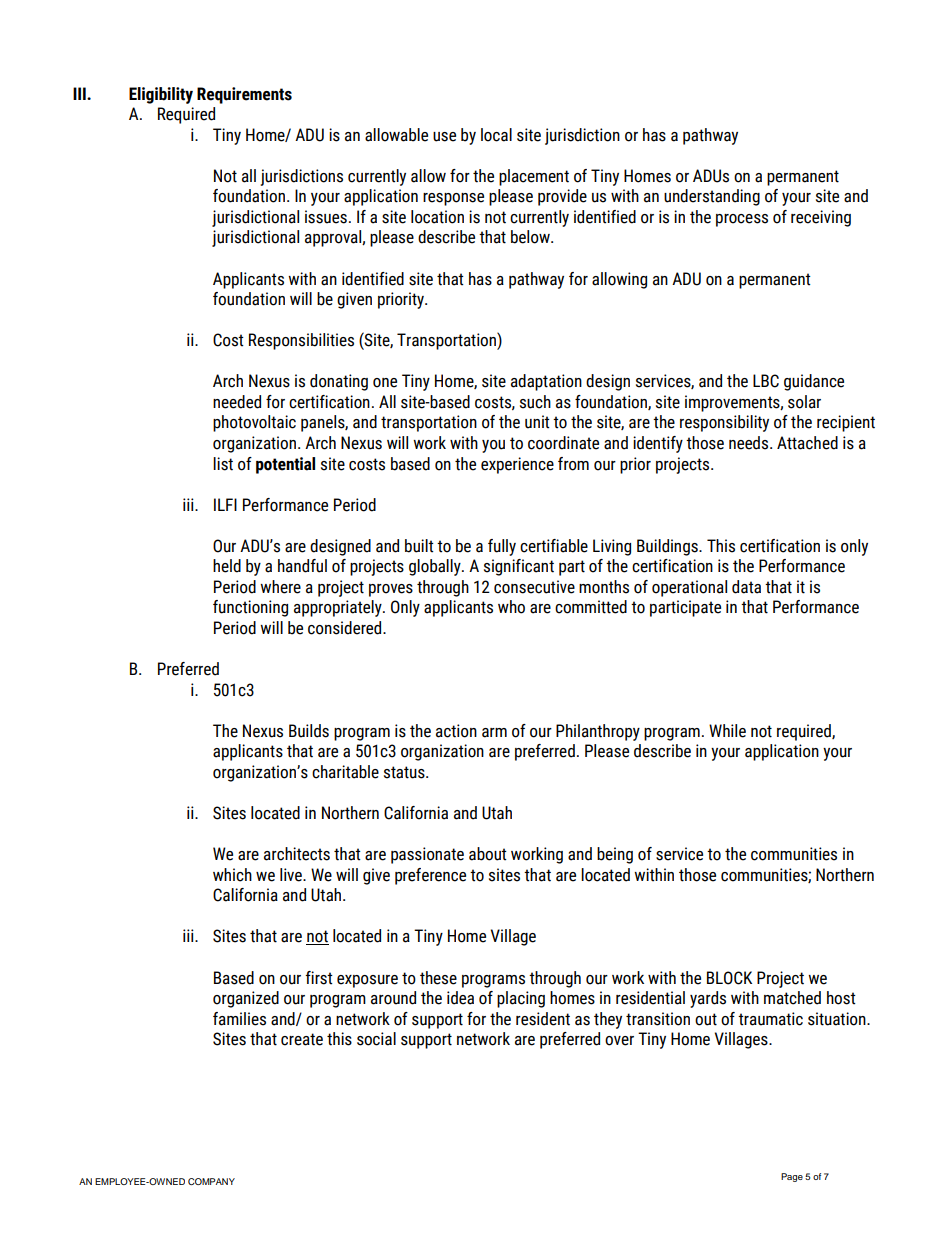 Image resolution: width=952 pixels, height=1233 pixels. I want to click on local, so click(496, 135).
